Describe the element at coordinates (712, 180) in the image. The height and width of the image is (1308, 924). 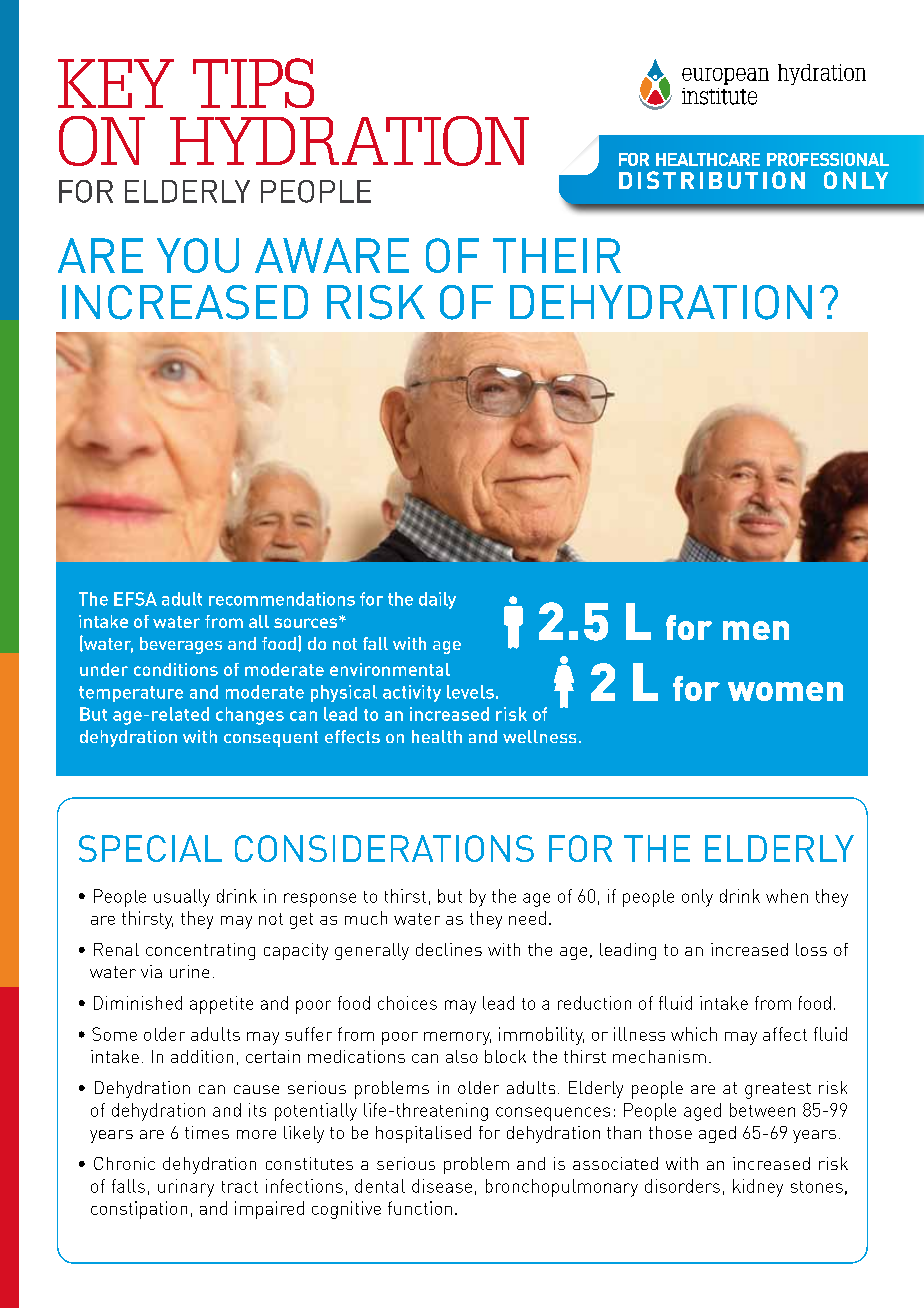
I see `distribution` at that location.
